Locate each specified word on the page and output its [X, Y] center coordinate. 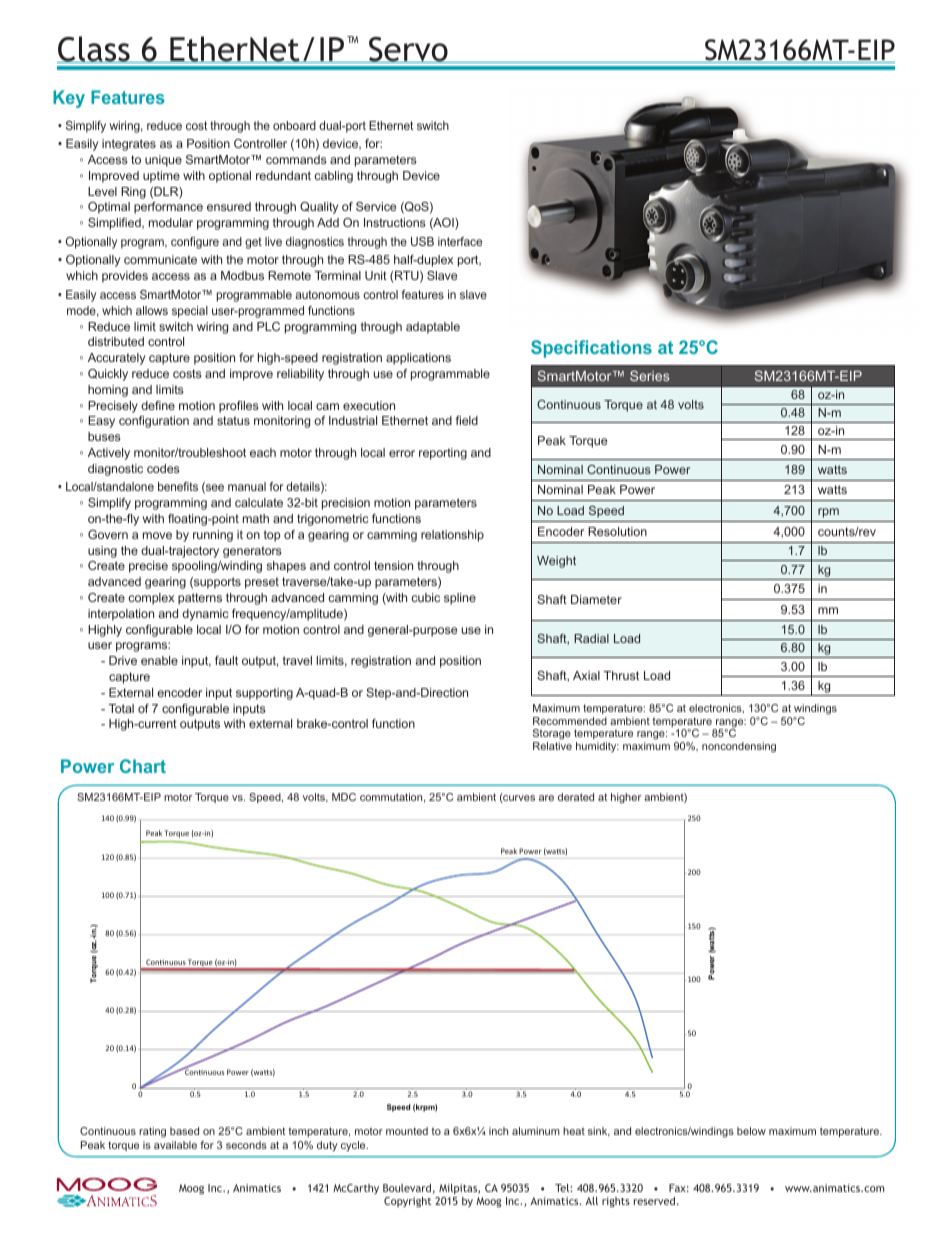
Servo [408, 50]
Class [94, 49]
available [175, 1145]
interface [460, 241]
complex [151, 599]
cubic [425, 597]
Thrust [621, 675]
